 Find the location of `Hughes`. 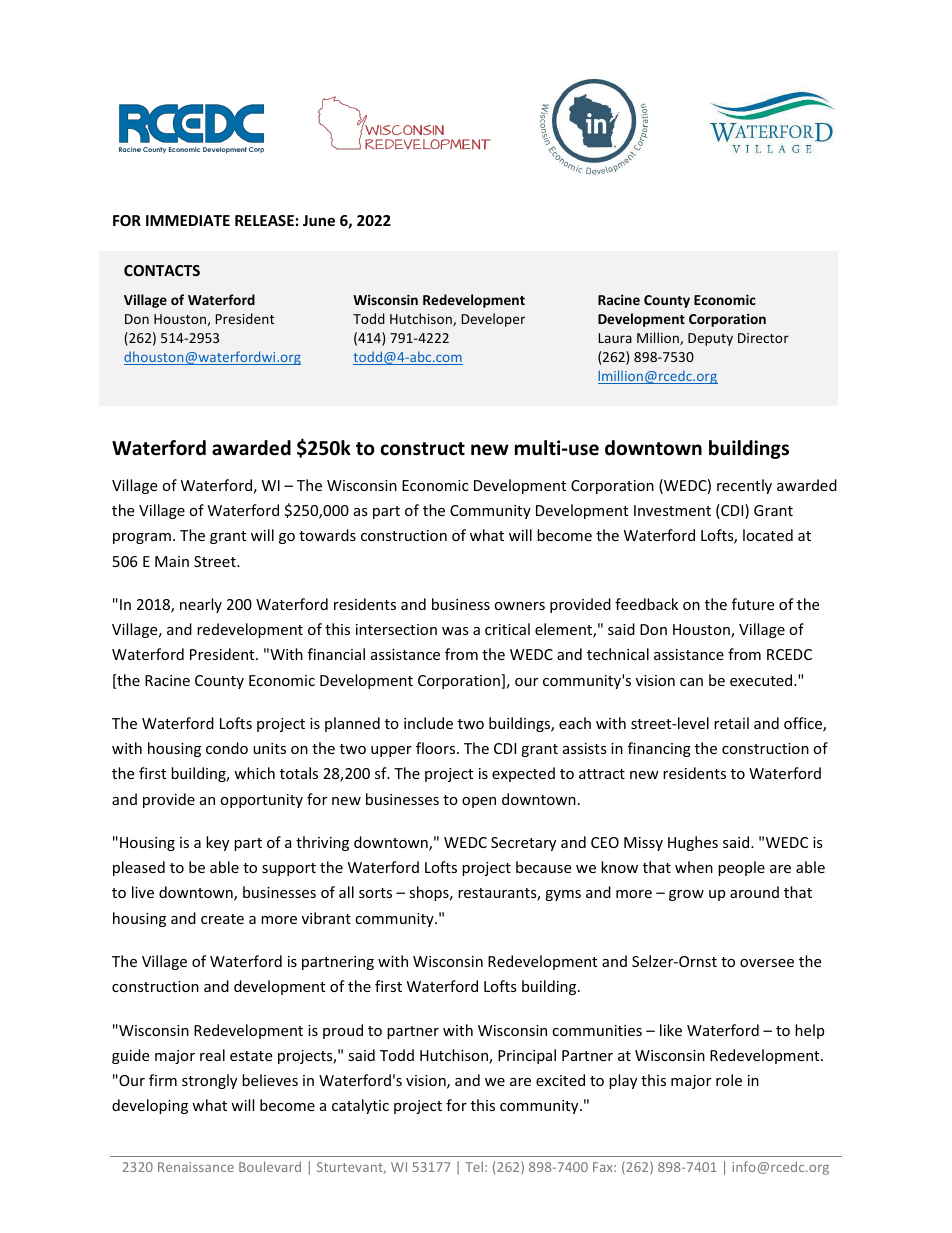

Hughes is located at coordinates (693, 843).
